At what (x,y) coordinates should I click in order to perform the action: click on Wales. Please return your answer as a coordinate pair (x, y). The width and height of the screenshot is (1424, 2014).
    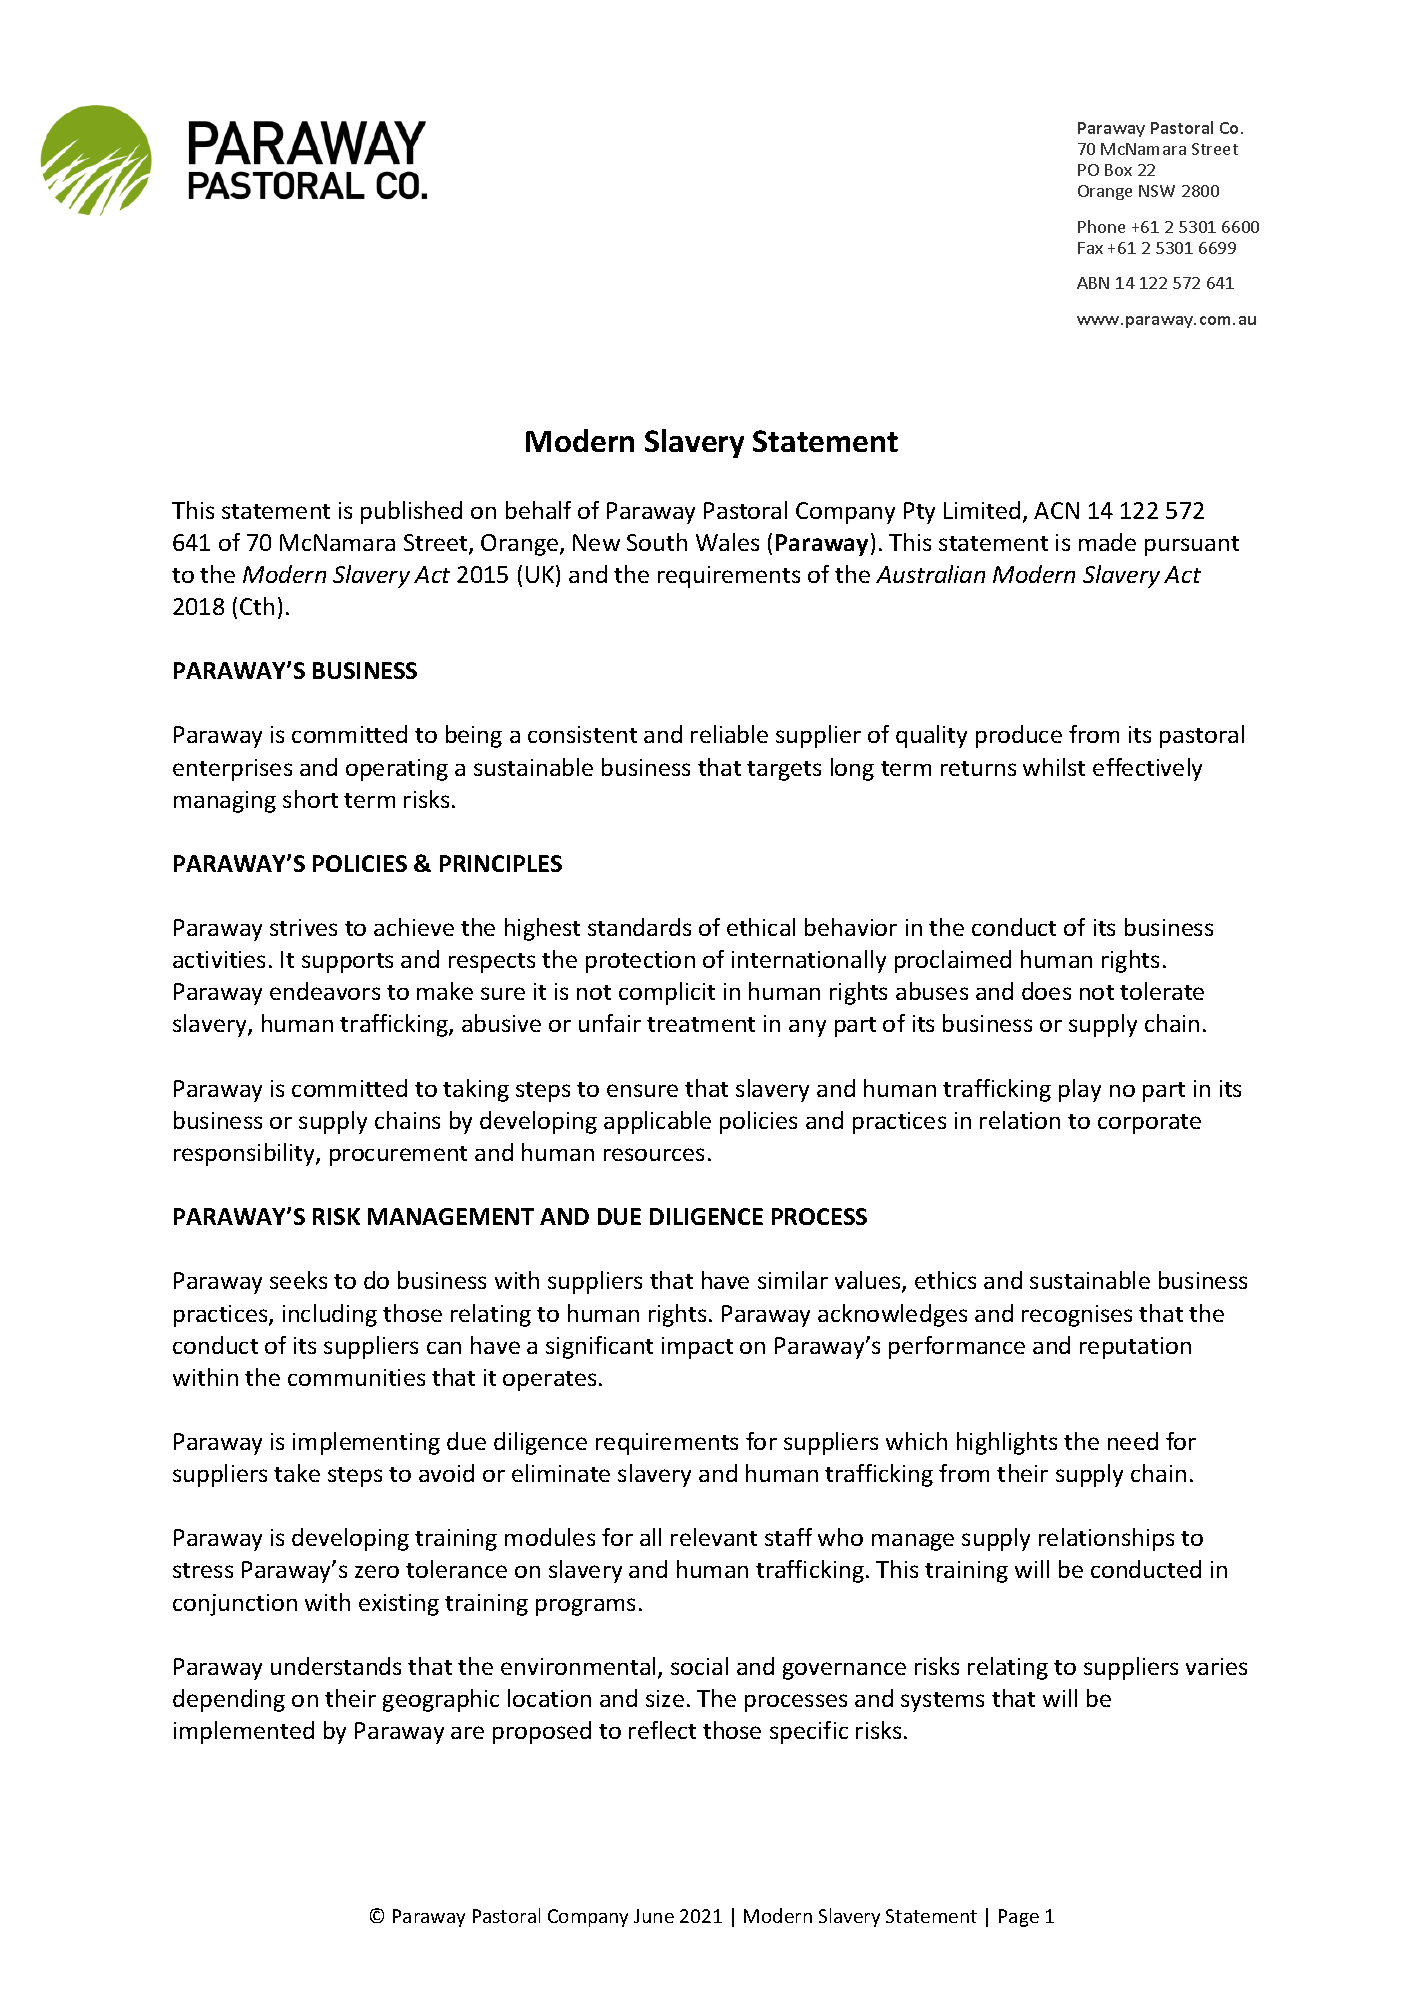
    Looking at the image, I should click on (727, 542).
